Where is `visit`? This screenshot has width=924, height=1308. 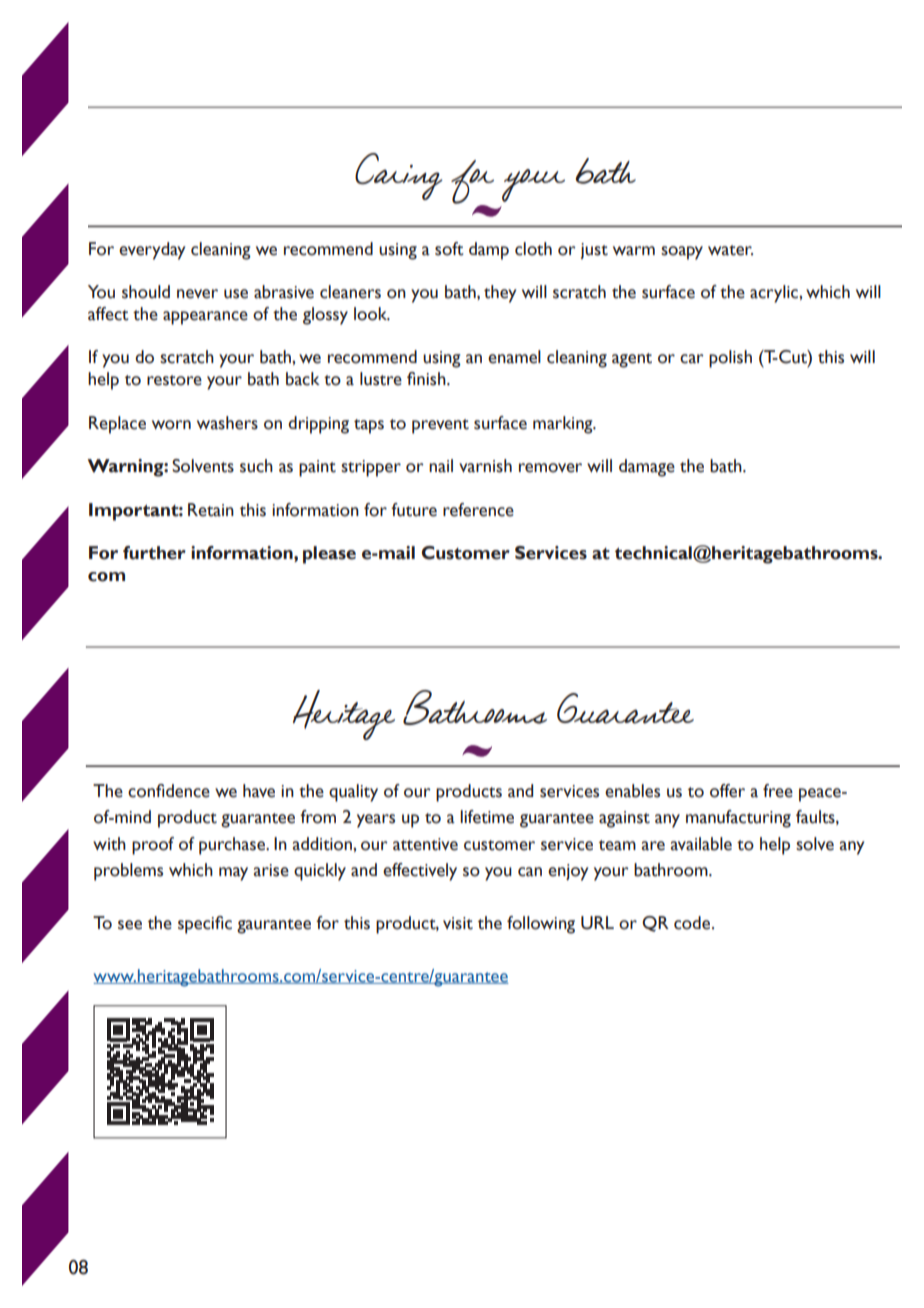
visit is located at coordinates (458, 923).
